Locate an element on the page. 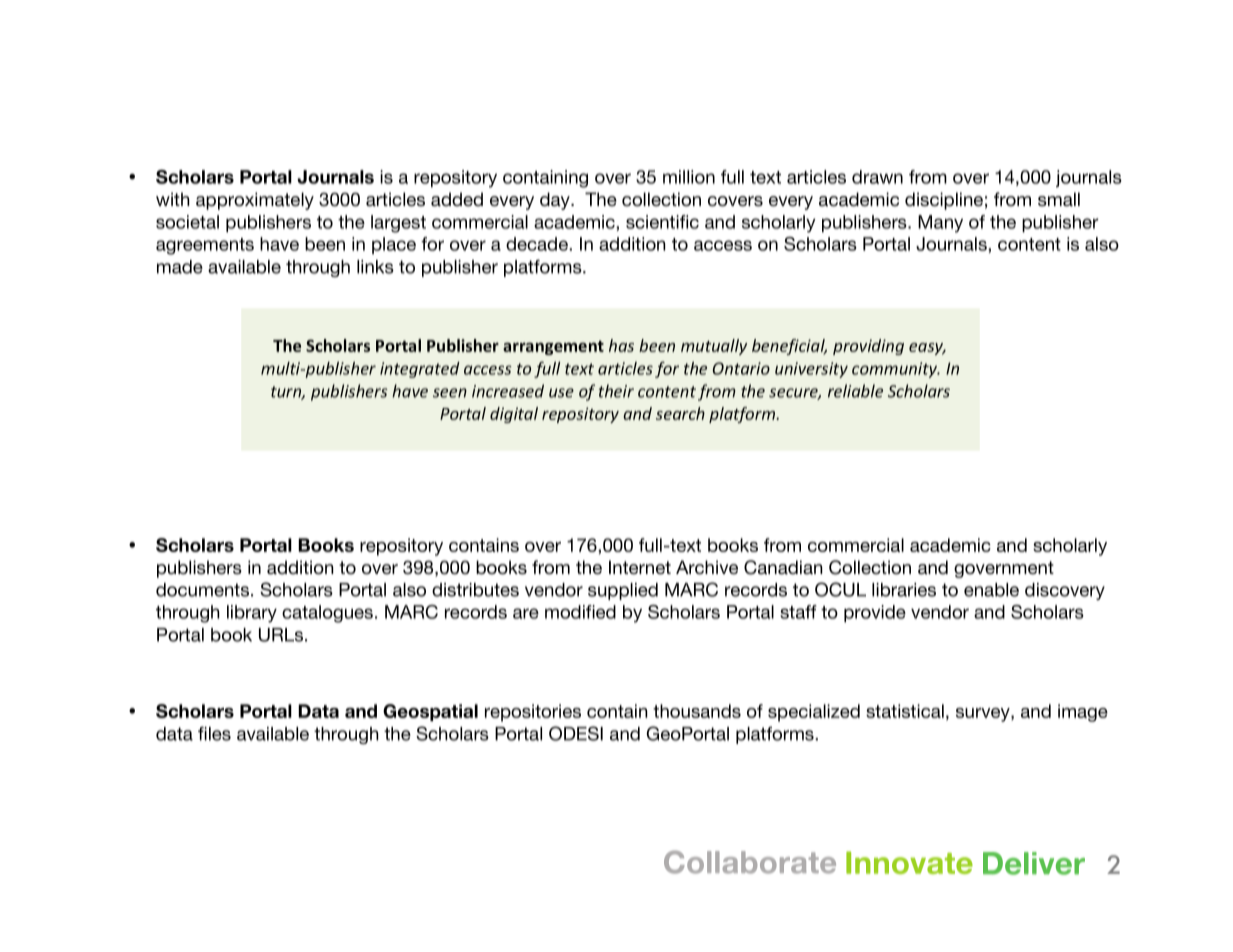 The image size is (1233, 952). day is located at coordinates (556, 201).
